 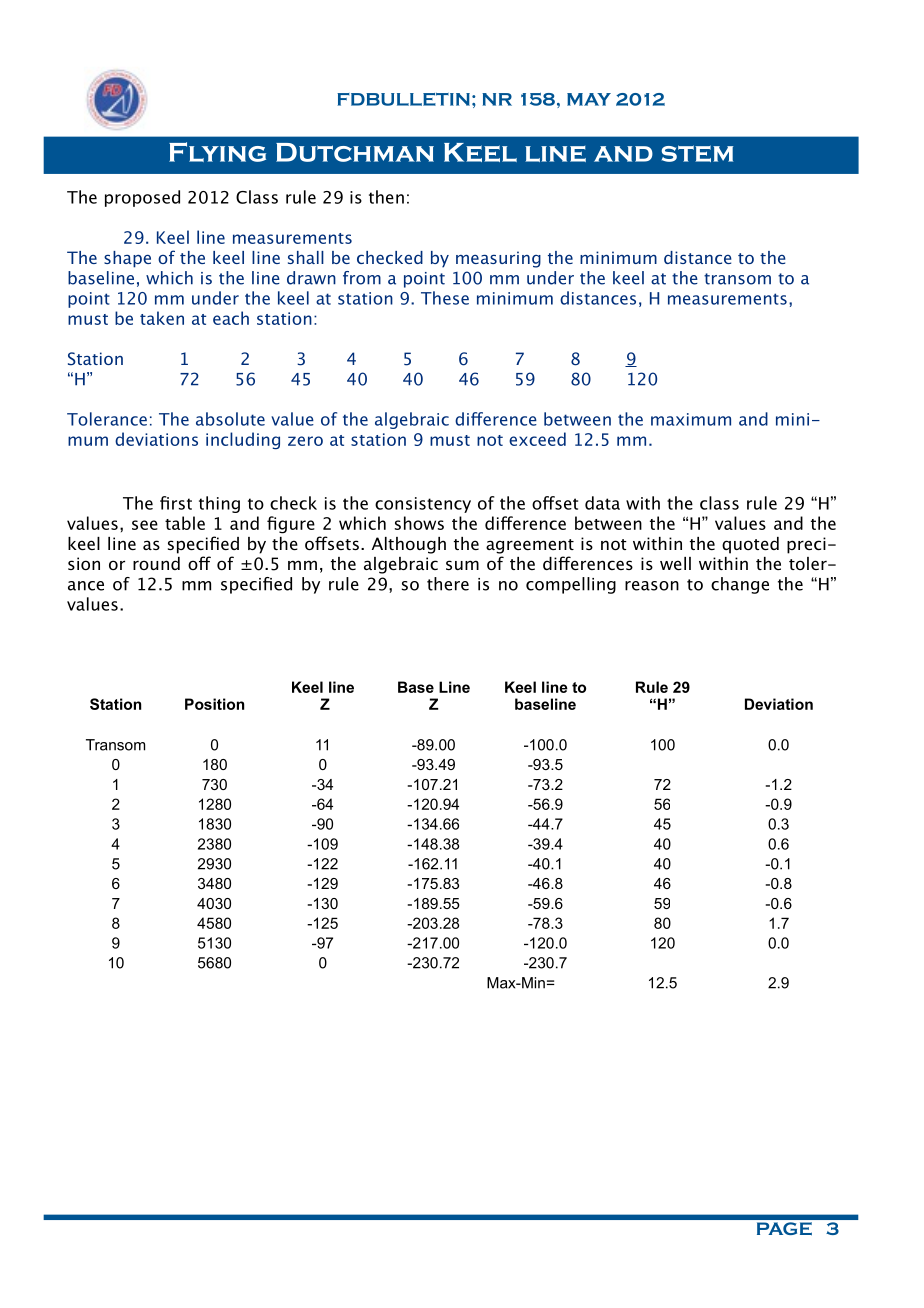 What do you see at coordinates (217, 152) in the screenshot?
I see `Flying` at bounding box center [217, 152].
